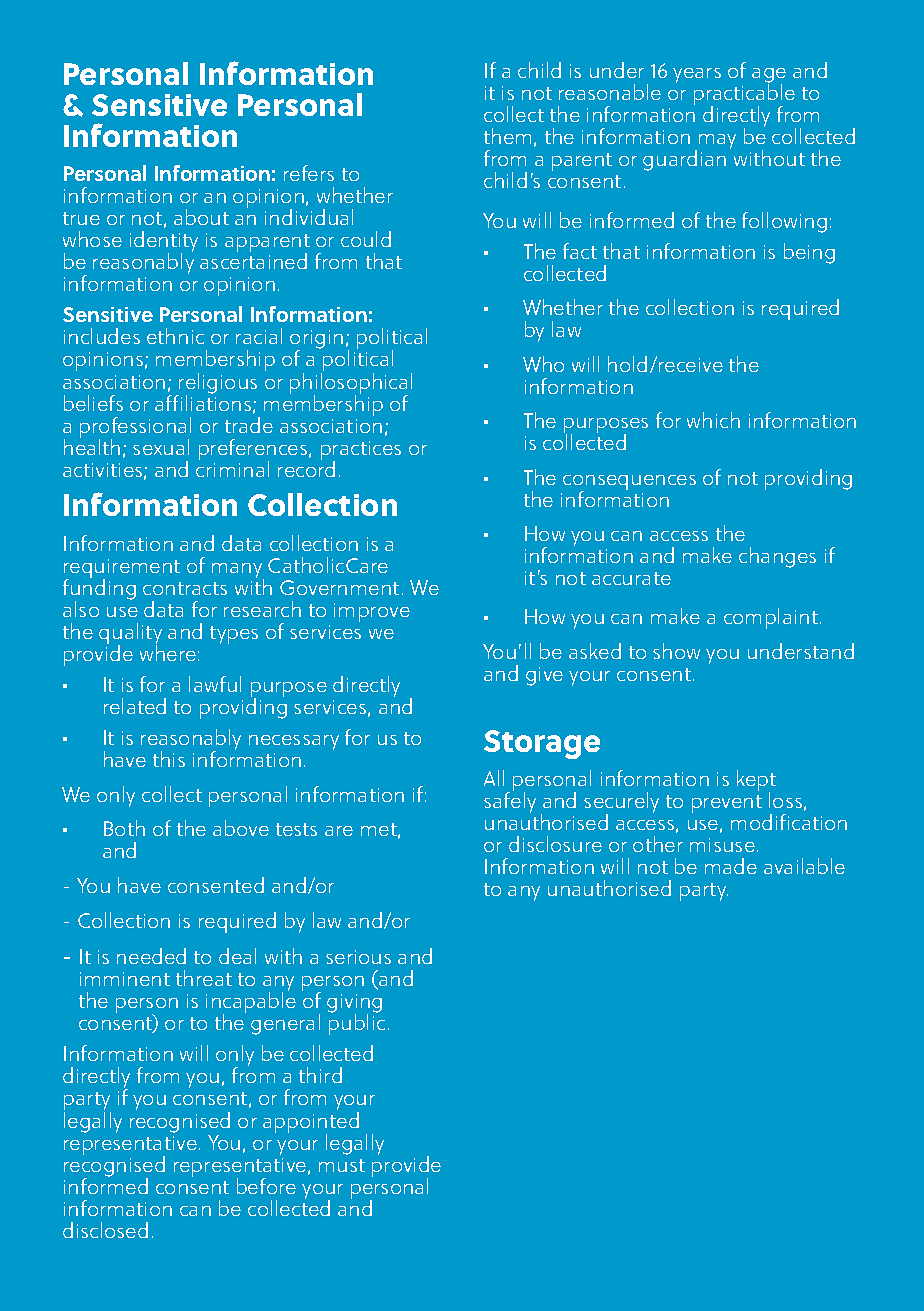  I want to click on practicable, so click(744, 95).
